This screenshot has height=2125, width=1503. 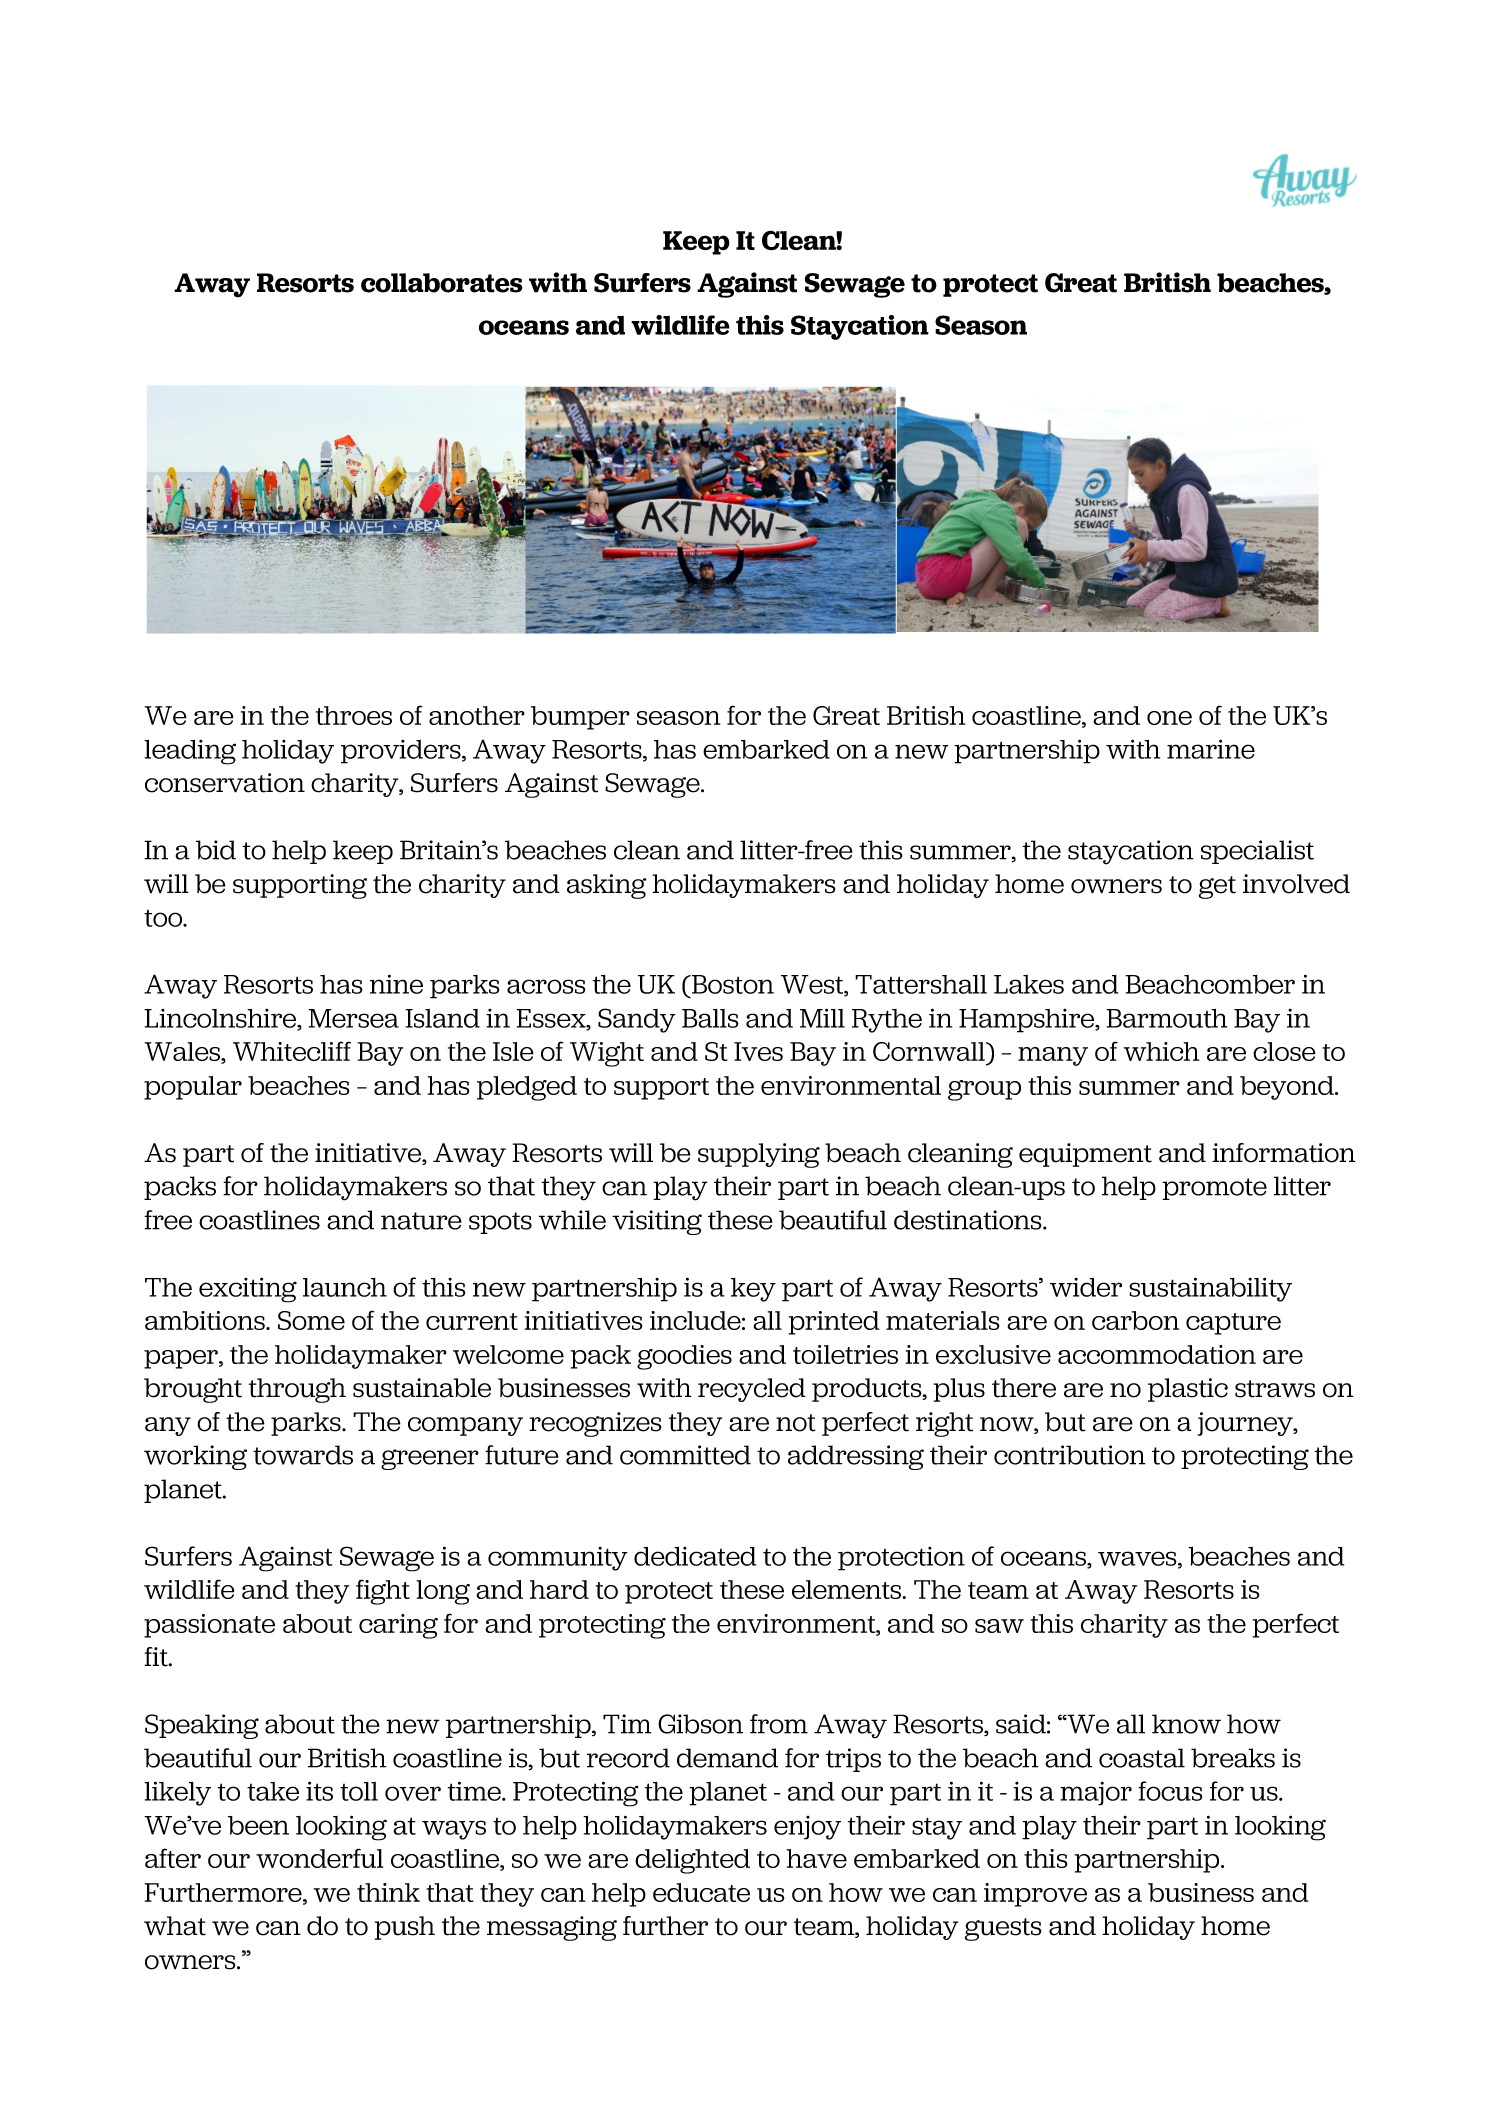 I want to click on wonderful, so click(x=319, y=1858).
